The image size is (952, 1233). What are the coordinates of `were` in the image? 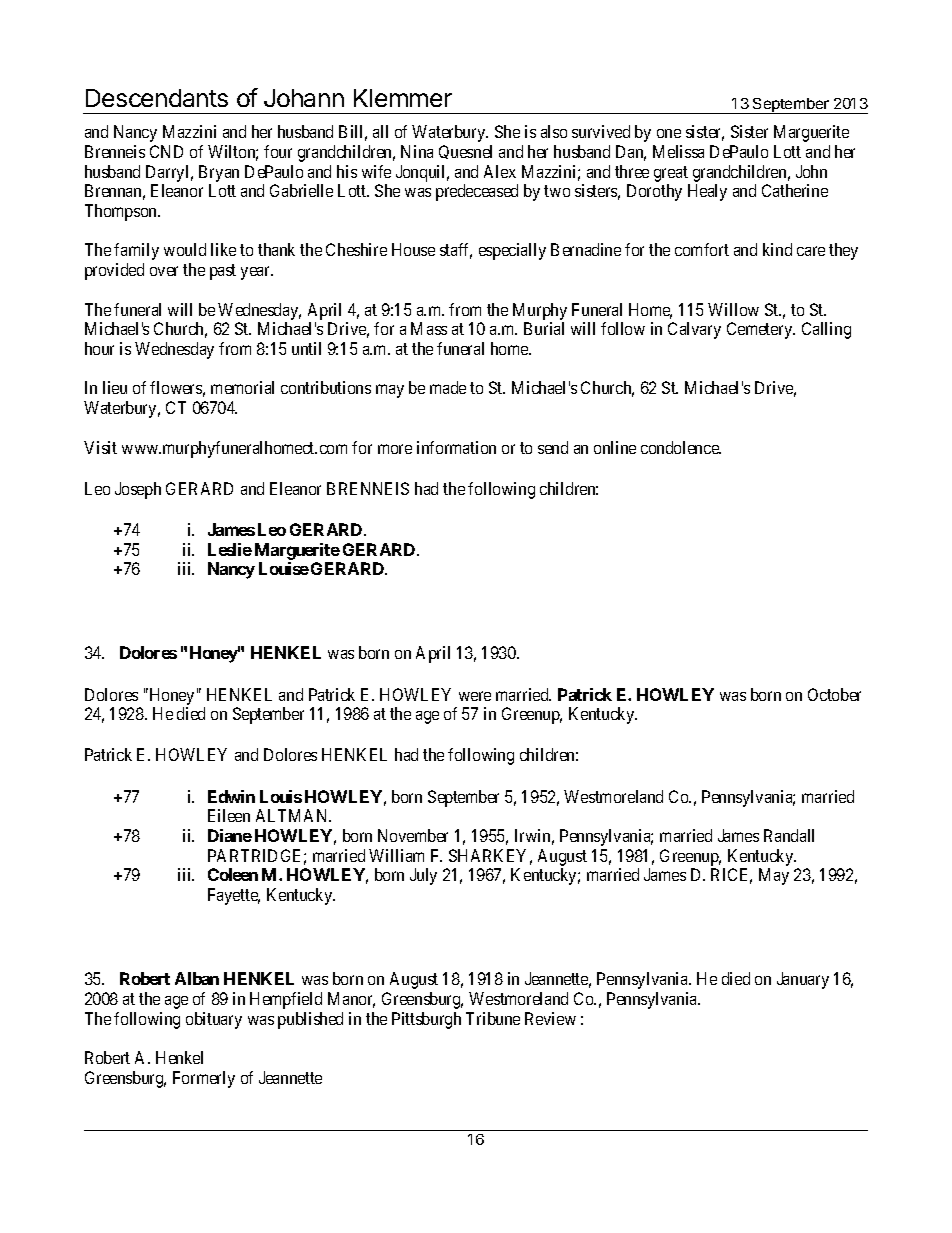 It's located at (475, 696).
